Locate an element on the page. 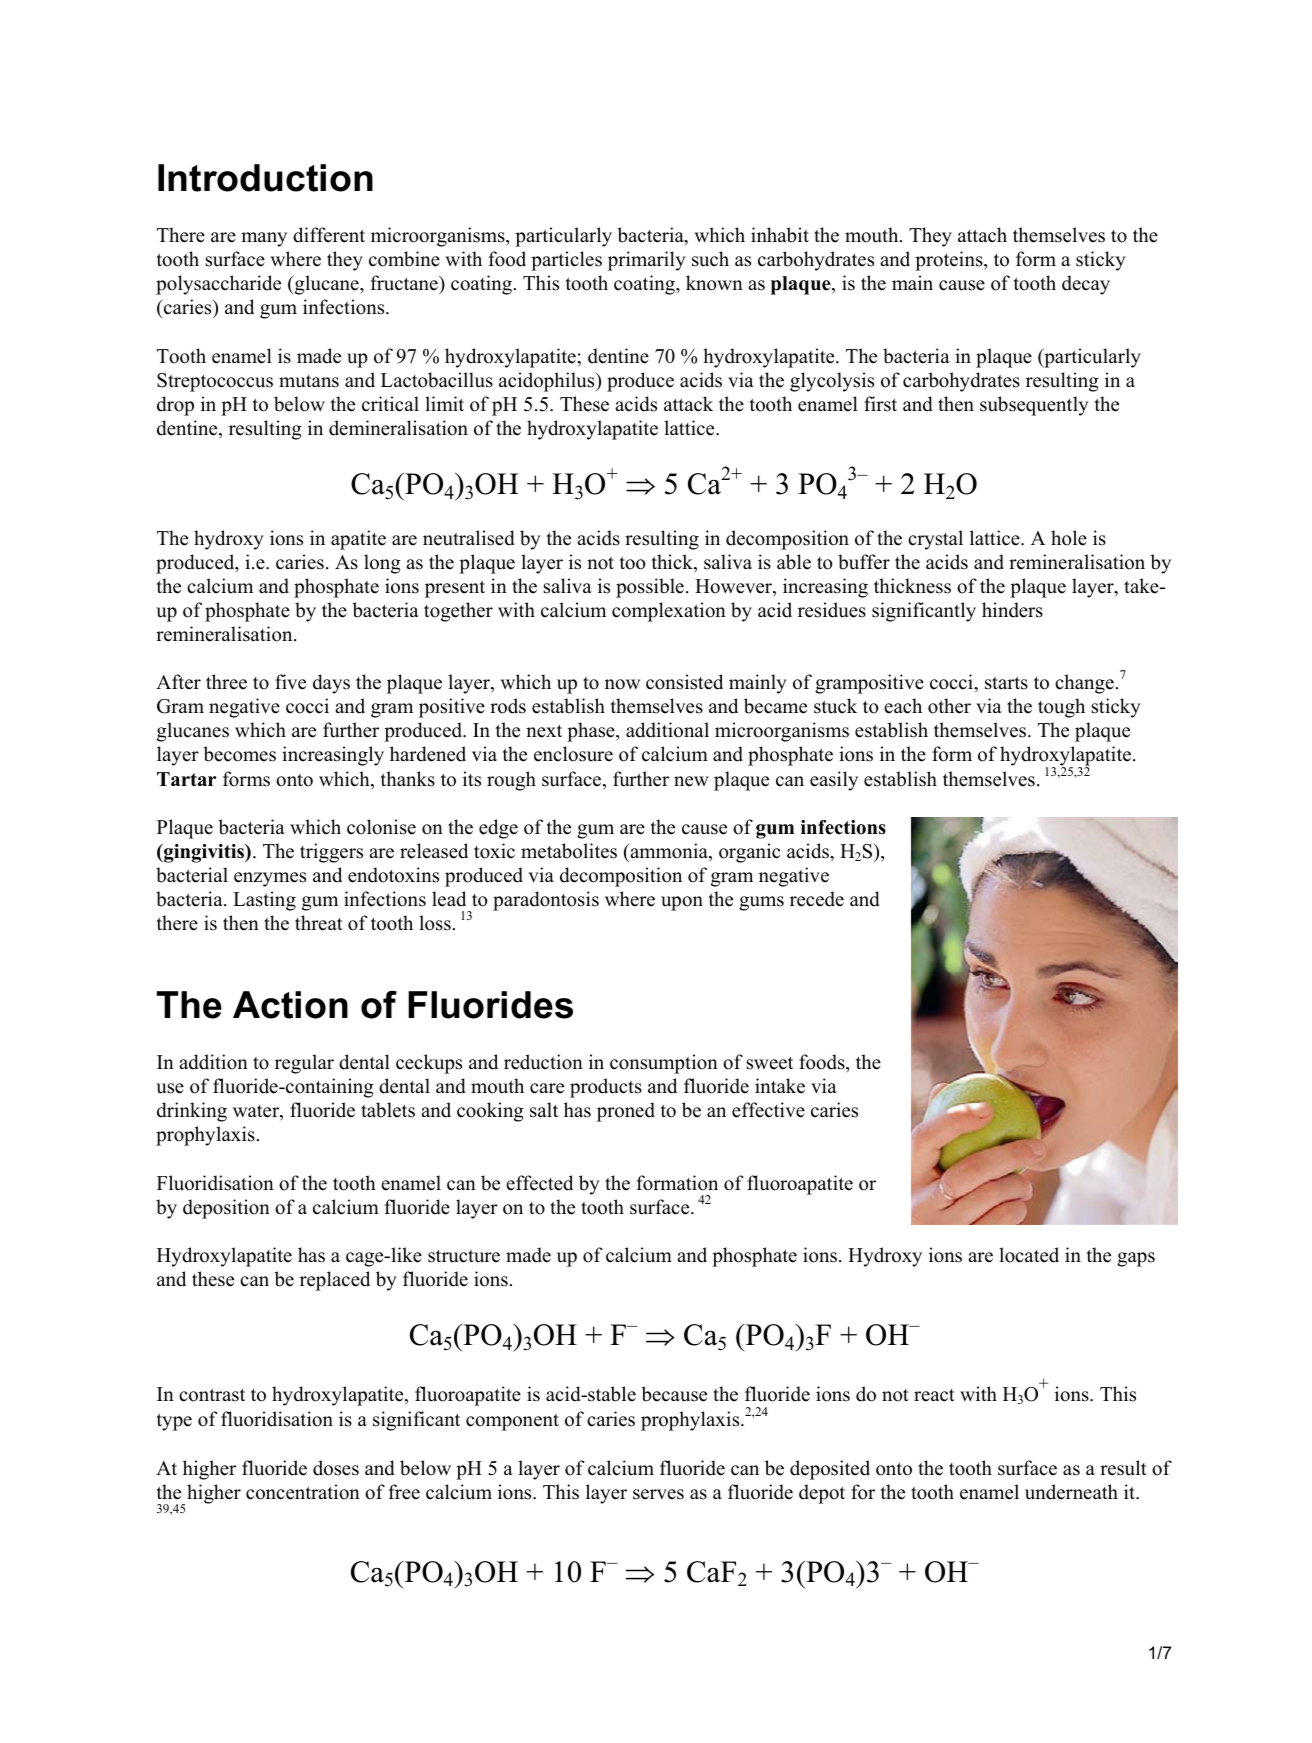  attach is located at coordinates (982, 235).
